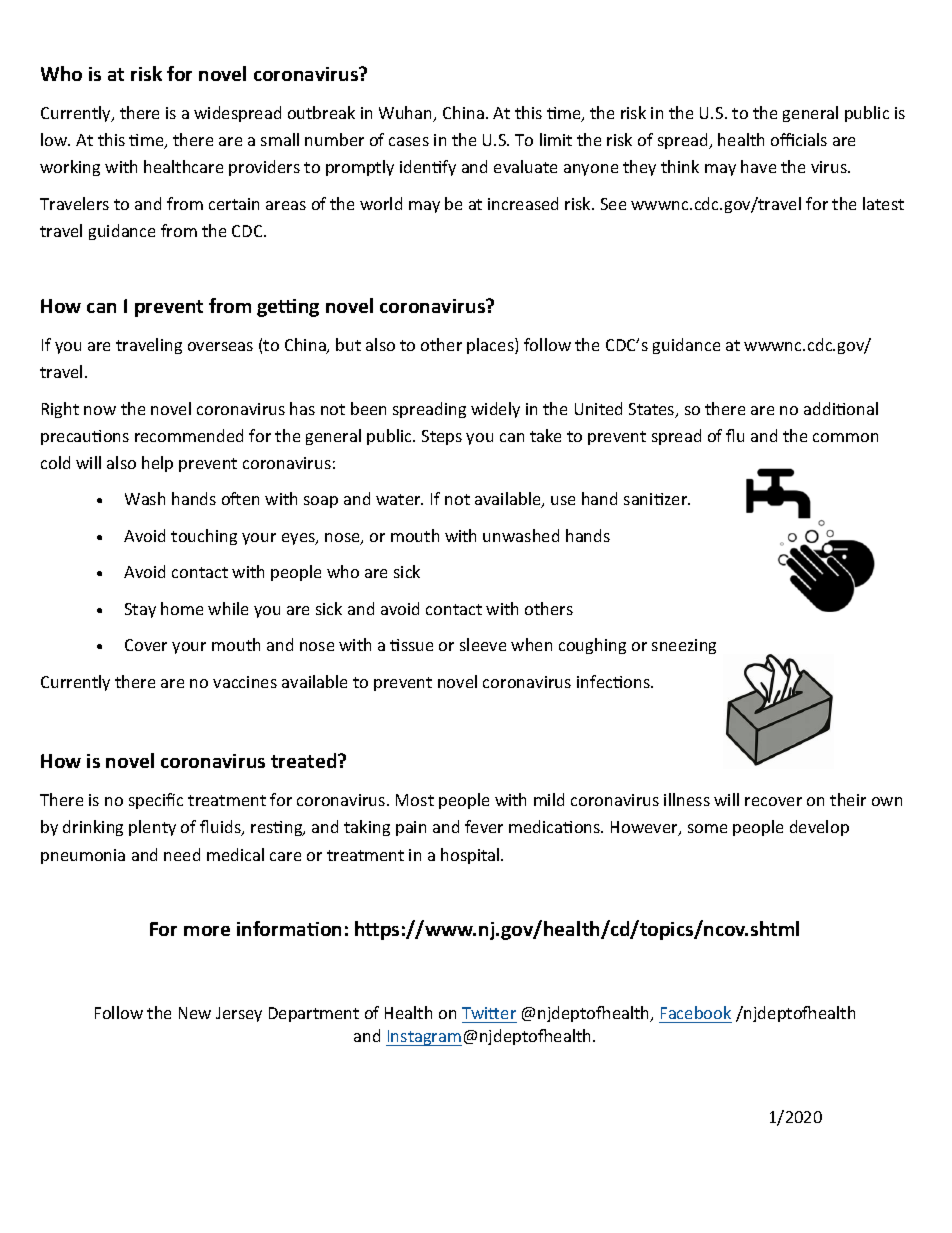 The image size is (952, 1233). Describe the element at coordinates (70, 168) in the screenshot. I see `working` at that location.
